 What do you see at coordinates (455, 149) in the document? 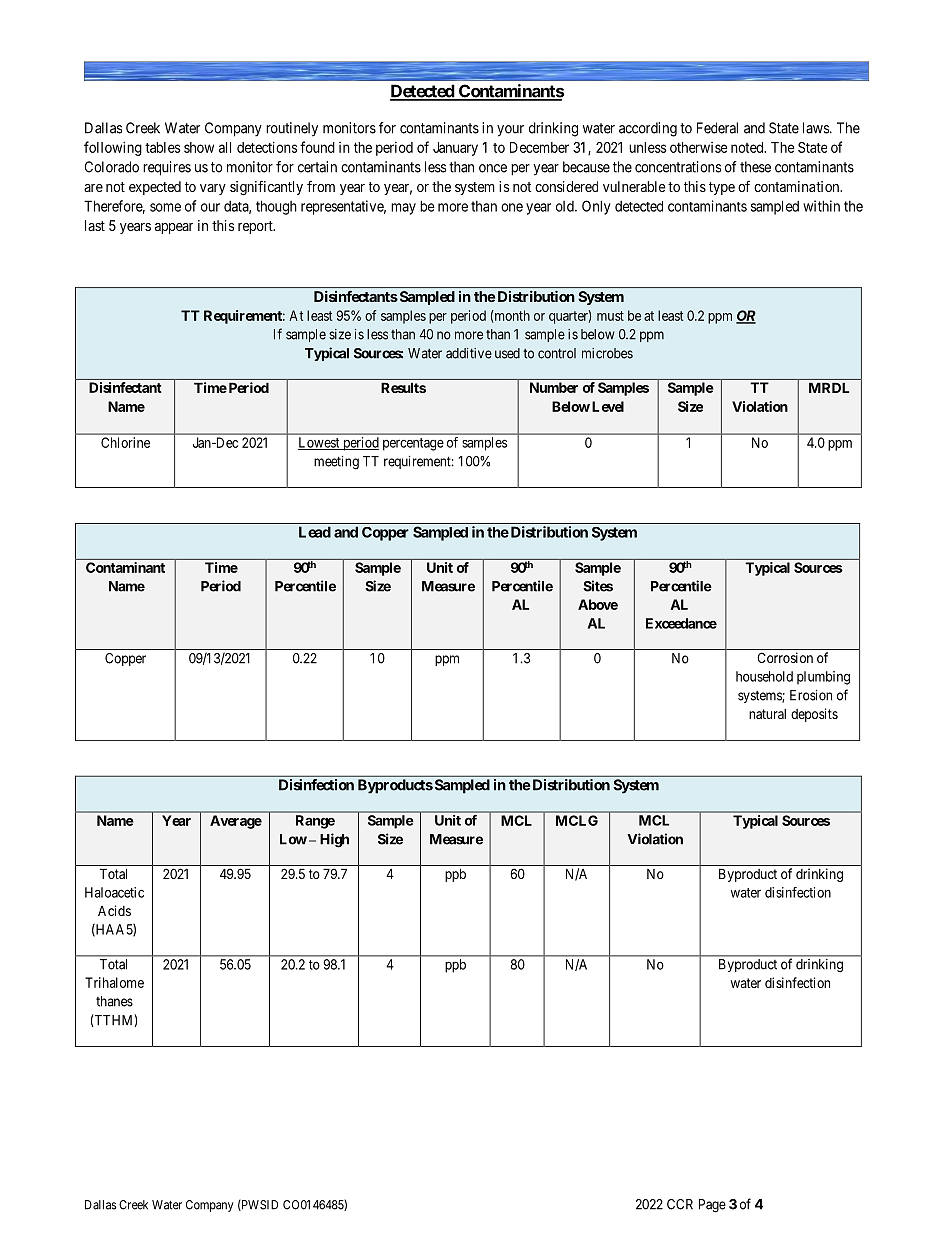
I see `January` at bounding box center [455, 149].
